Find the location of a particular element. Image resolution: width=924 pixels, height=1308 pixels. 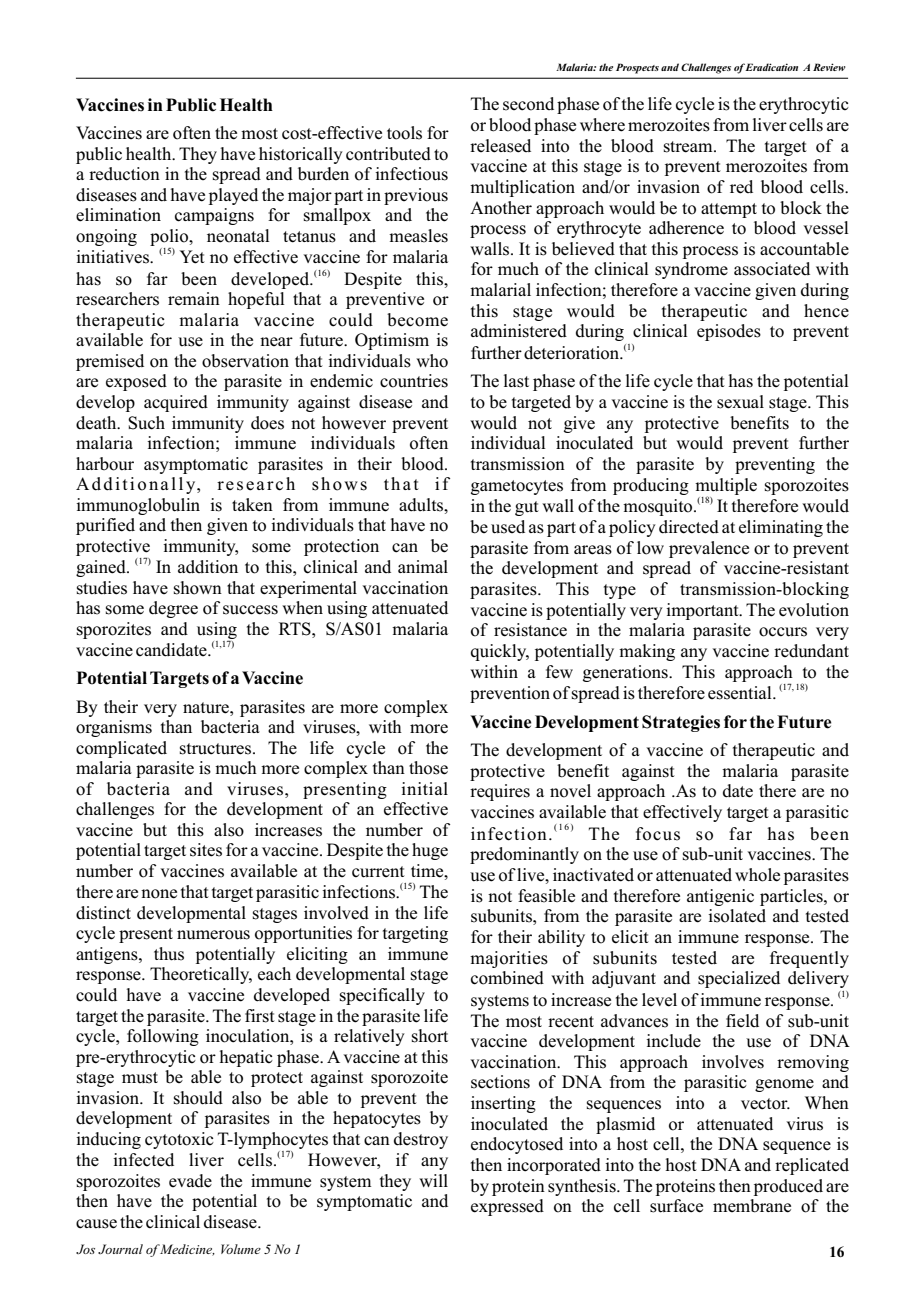

degree is located at coordinates (173, 609).
